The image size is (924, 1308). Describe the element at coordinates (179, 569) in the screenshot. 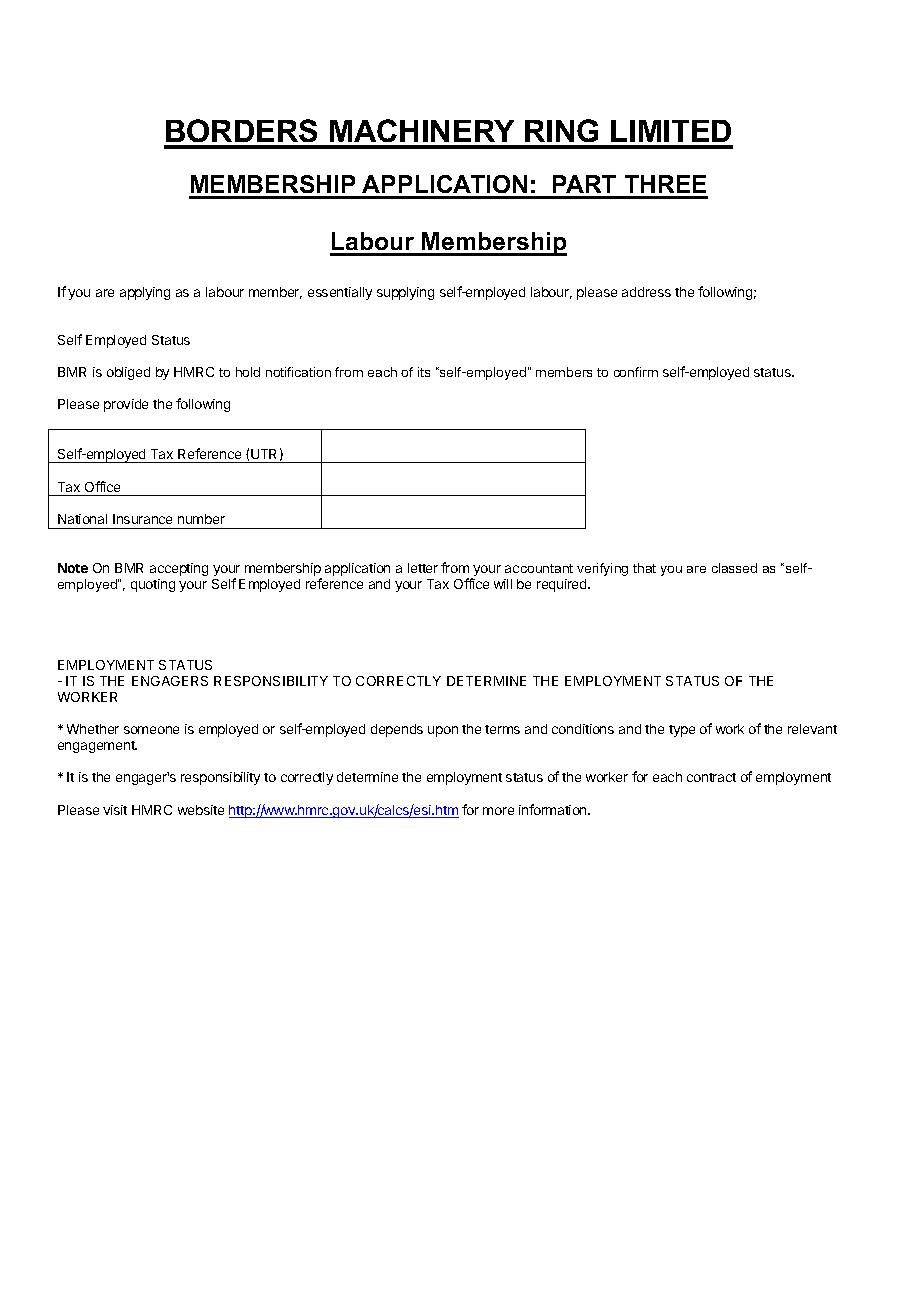

I see `accepting` at that location.
